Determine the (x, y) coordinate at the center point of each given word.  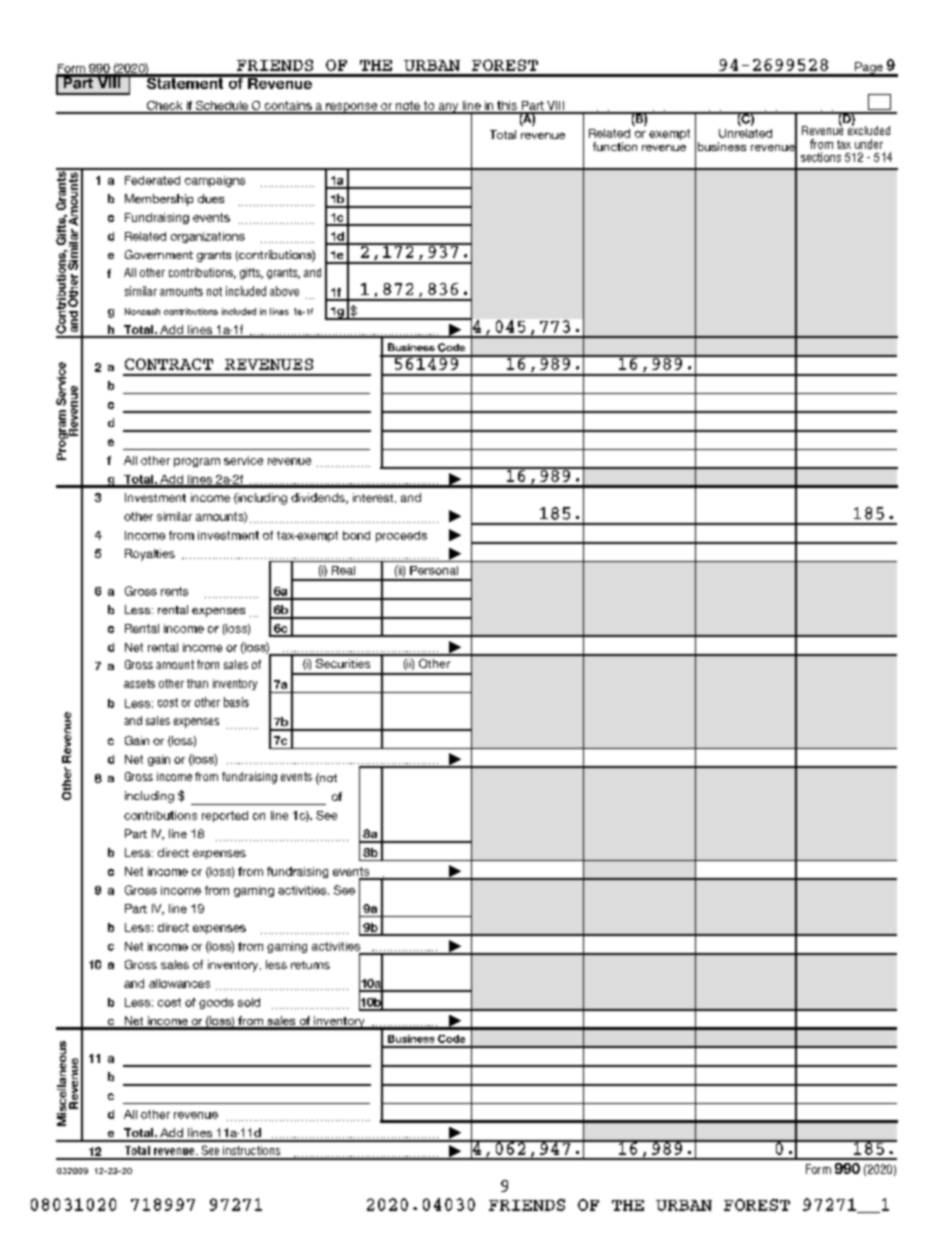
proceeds (401, 536)
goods (216, 1003)
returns (310, 965)
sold (249, 1002)
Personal (434, 570)
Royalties (150, 555)
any (448, 108)
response (352, 108)
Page (869, 69)
